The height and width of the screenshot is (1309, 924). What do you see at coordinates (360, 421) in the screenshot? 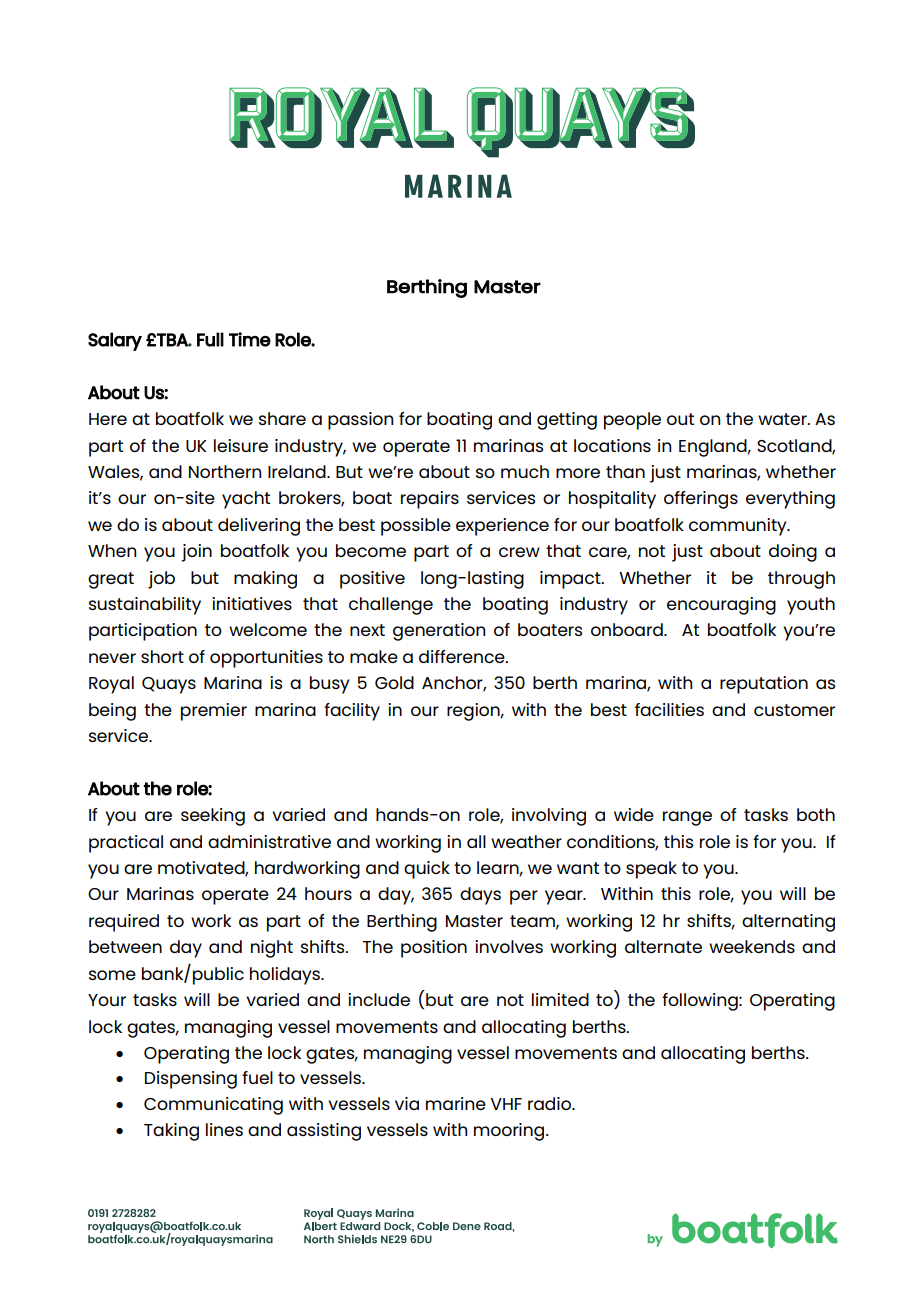
I see `passion` at bounding box center [360, 421].
